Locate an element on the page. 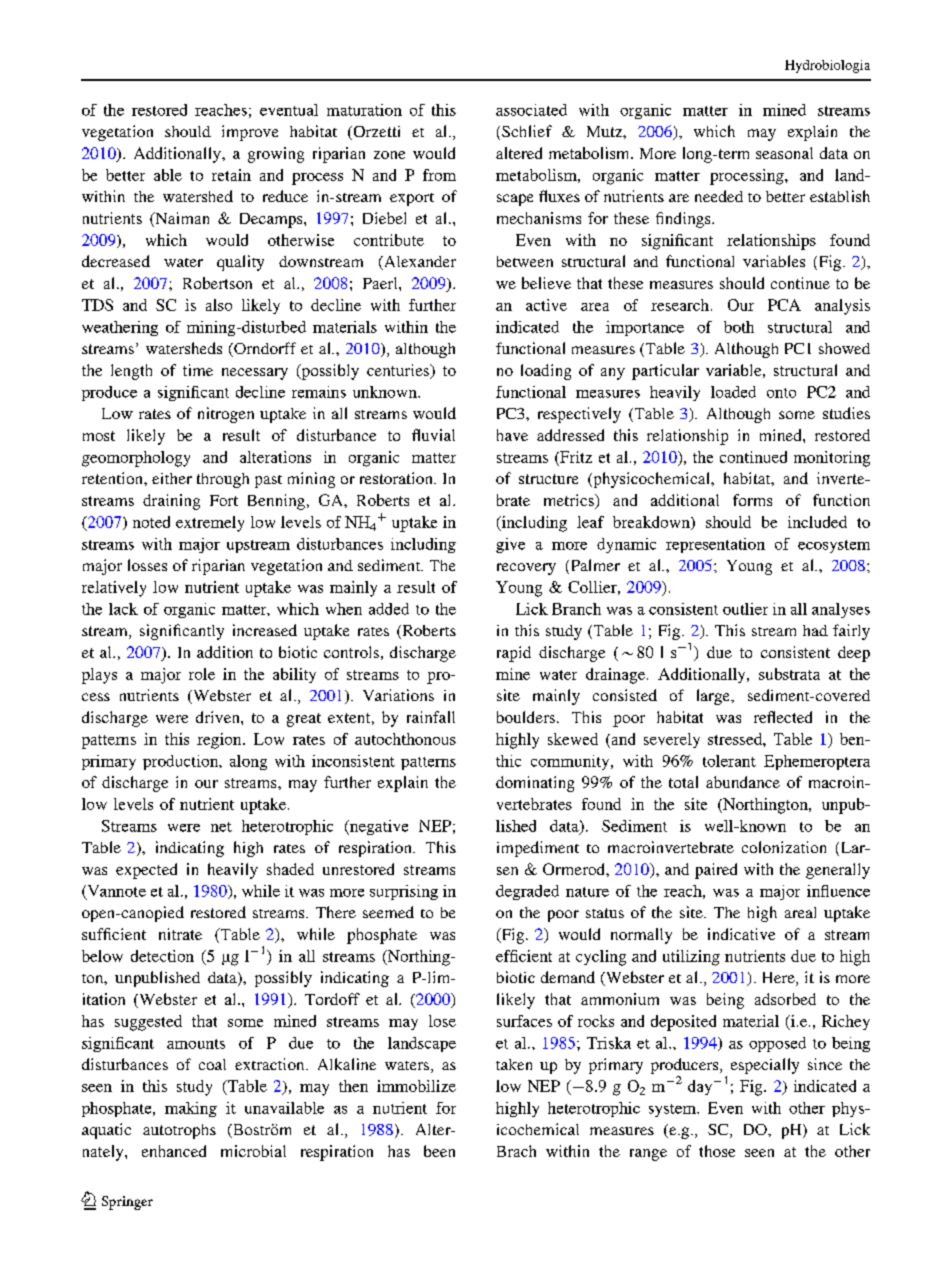 This image has width=952, height=1284. outlier is located at coordinates (745, 609).
